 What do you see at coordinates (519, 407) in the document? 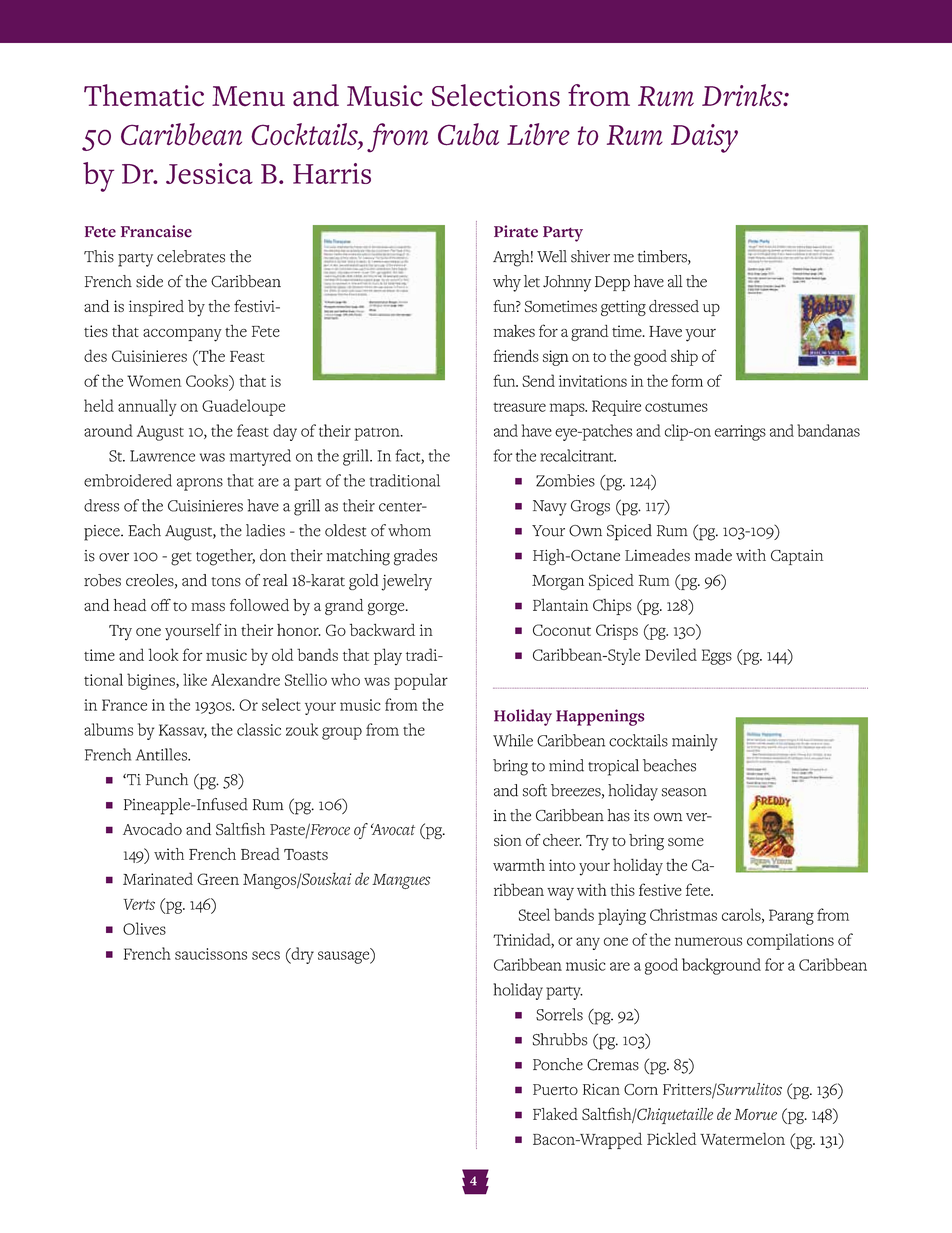
I see `treasure` at bounding box center [519, 407].
